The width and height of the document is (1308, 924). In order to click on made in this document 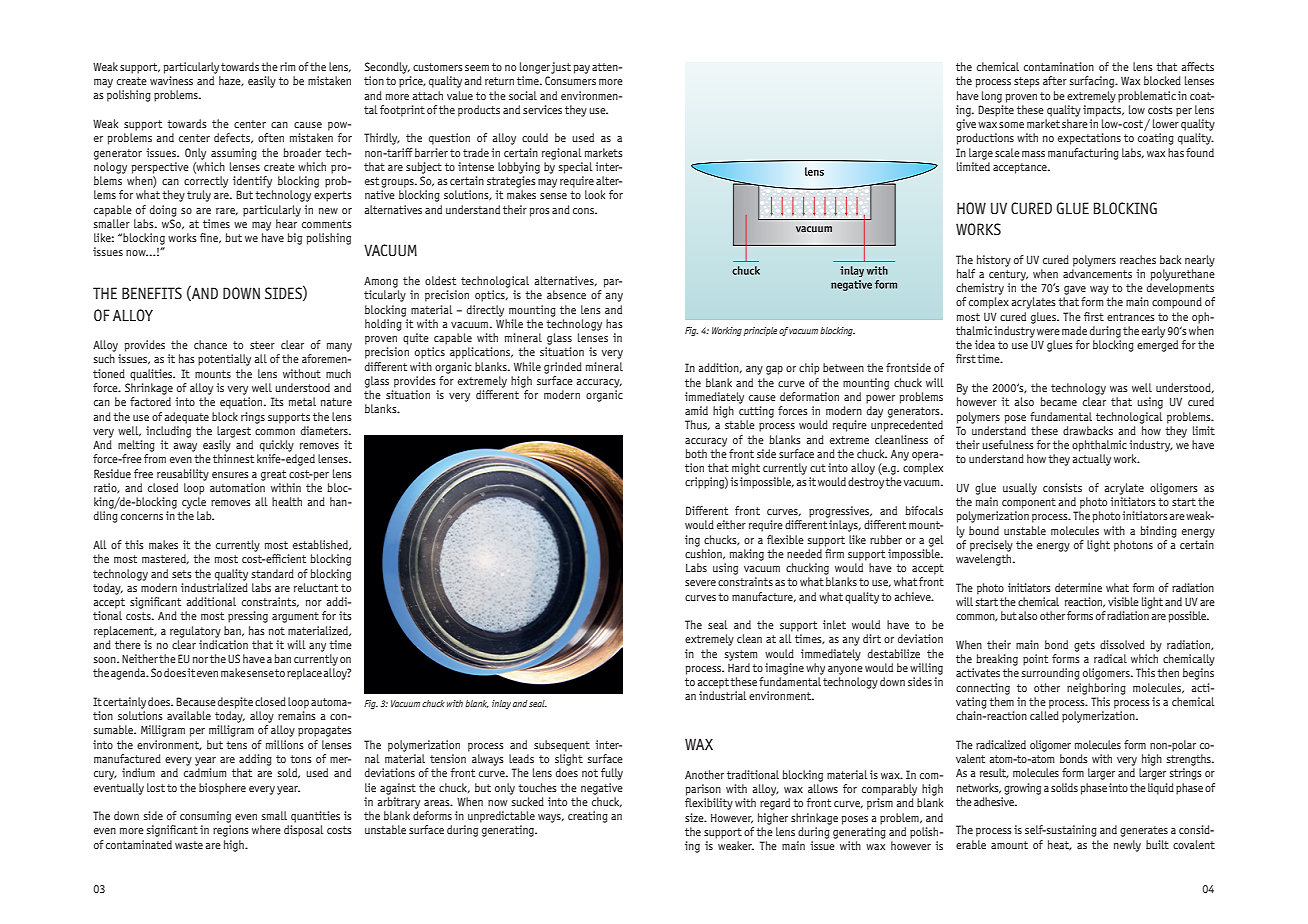, I will do `click(1074, 330)`.
